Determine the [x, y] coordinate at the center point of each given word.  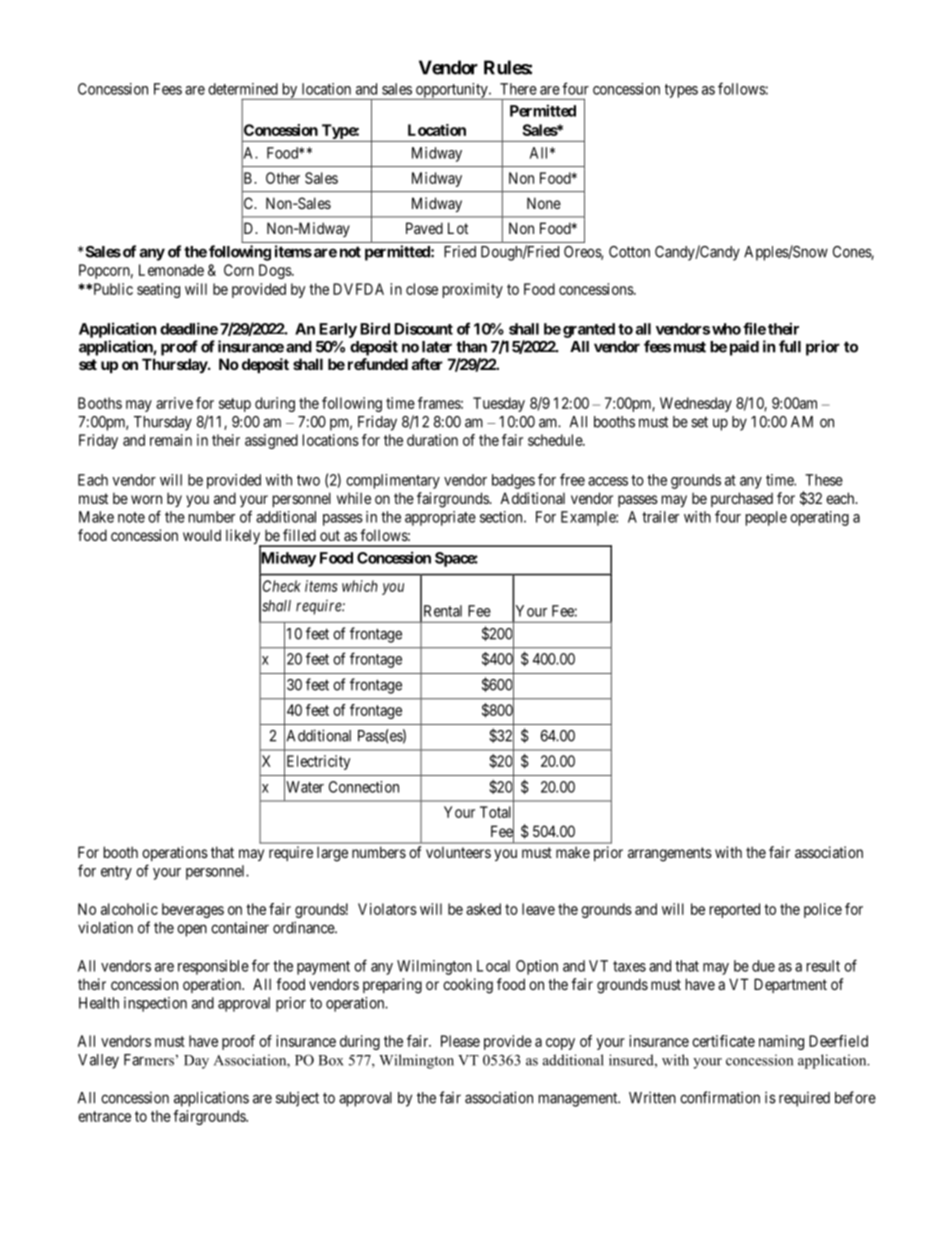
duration [432, 440]
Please [460, 1041]
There [518, 89]
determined [243, 89]
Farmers [149, 1060]
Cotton [629, 252]
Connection [364, 787]
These [824, 480]
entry [116, 873]
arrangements [670, 854]
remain [171, 440]
